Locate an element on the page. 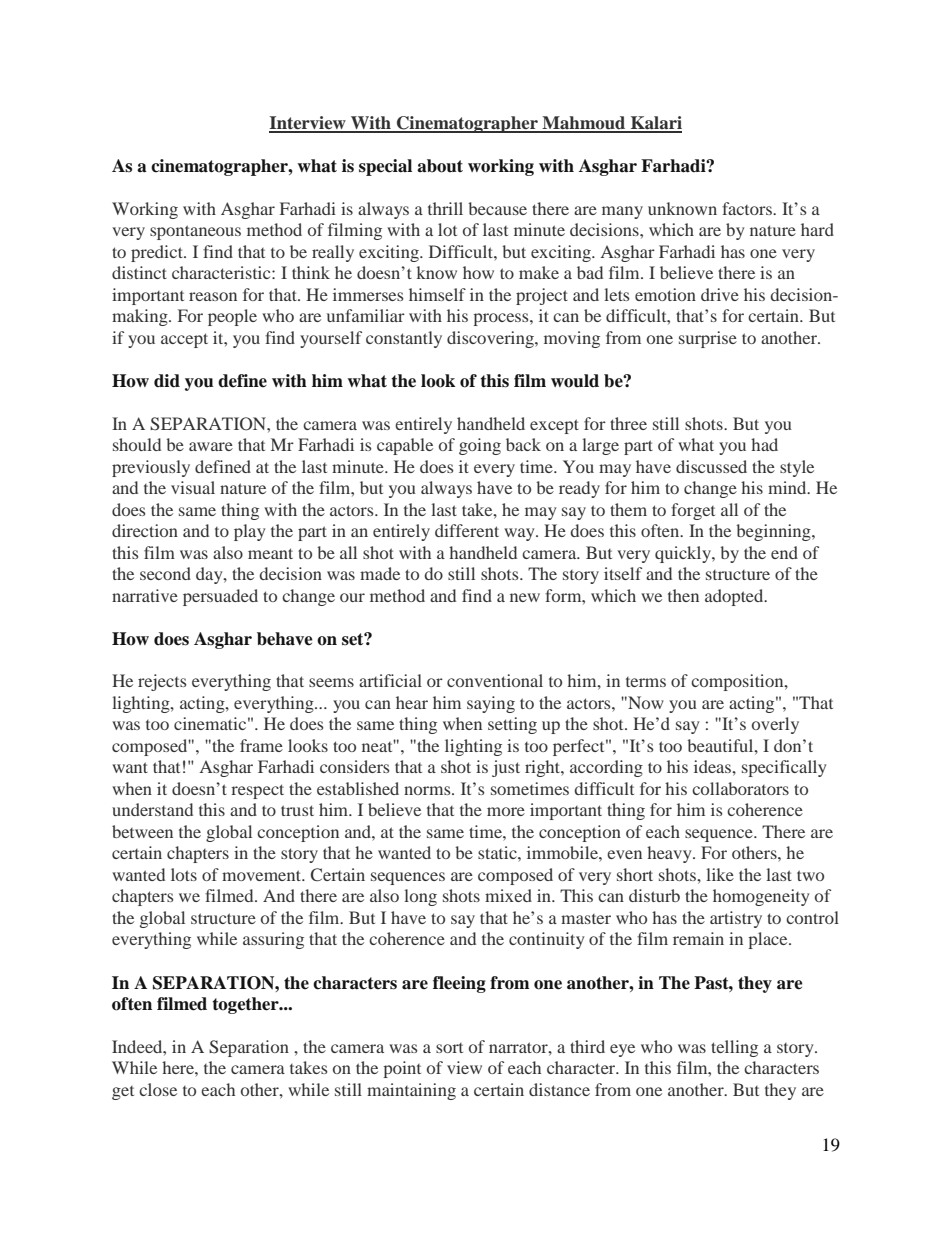  about is located at coordinates (440, 166).
